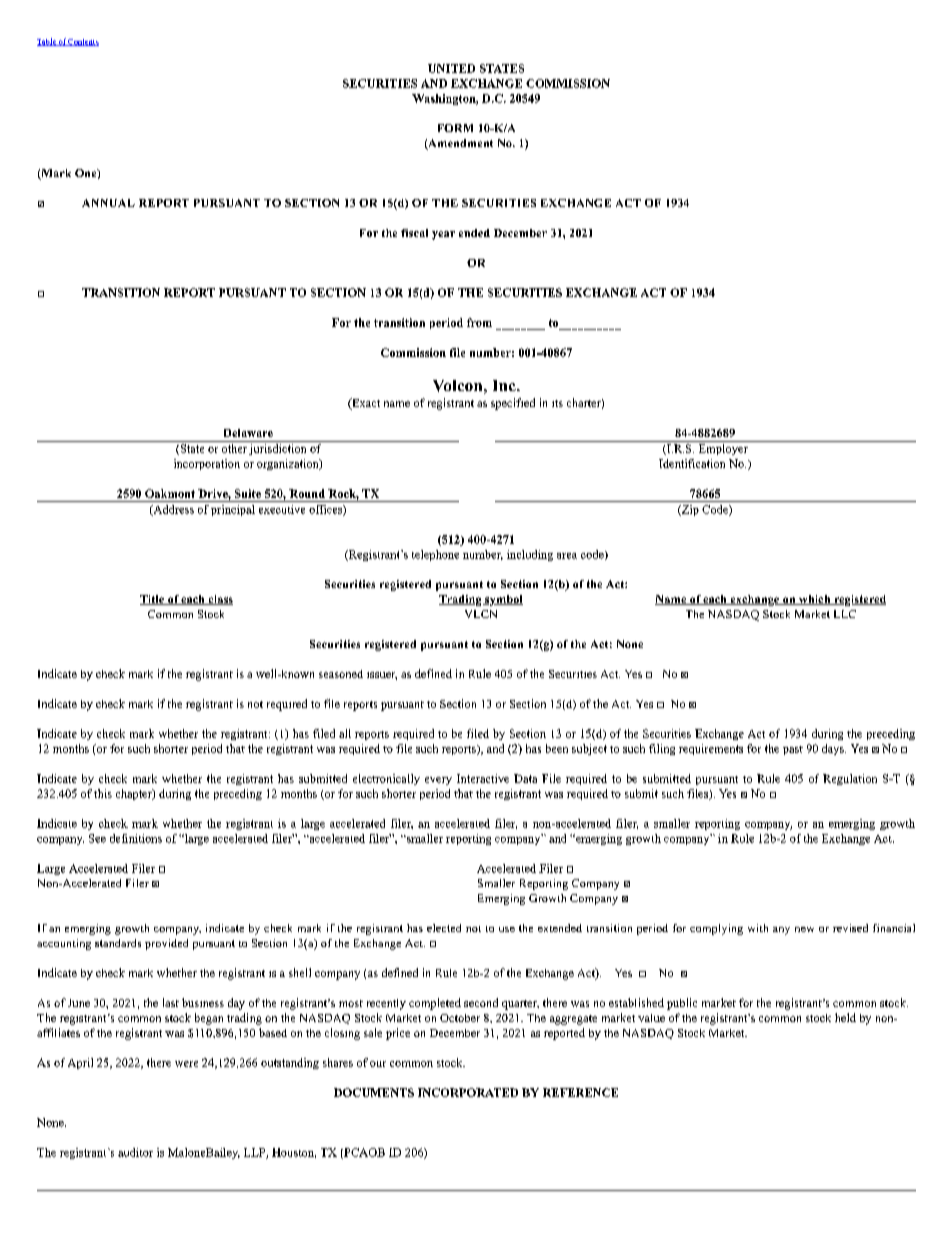 This image has height=1233, width=952. Describe the element at coordinates (513, 404) in the image. I see `specified` at that location.
